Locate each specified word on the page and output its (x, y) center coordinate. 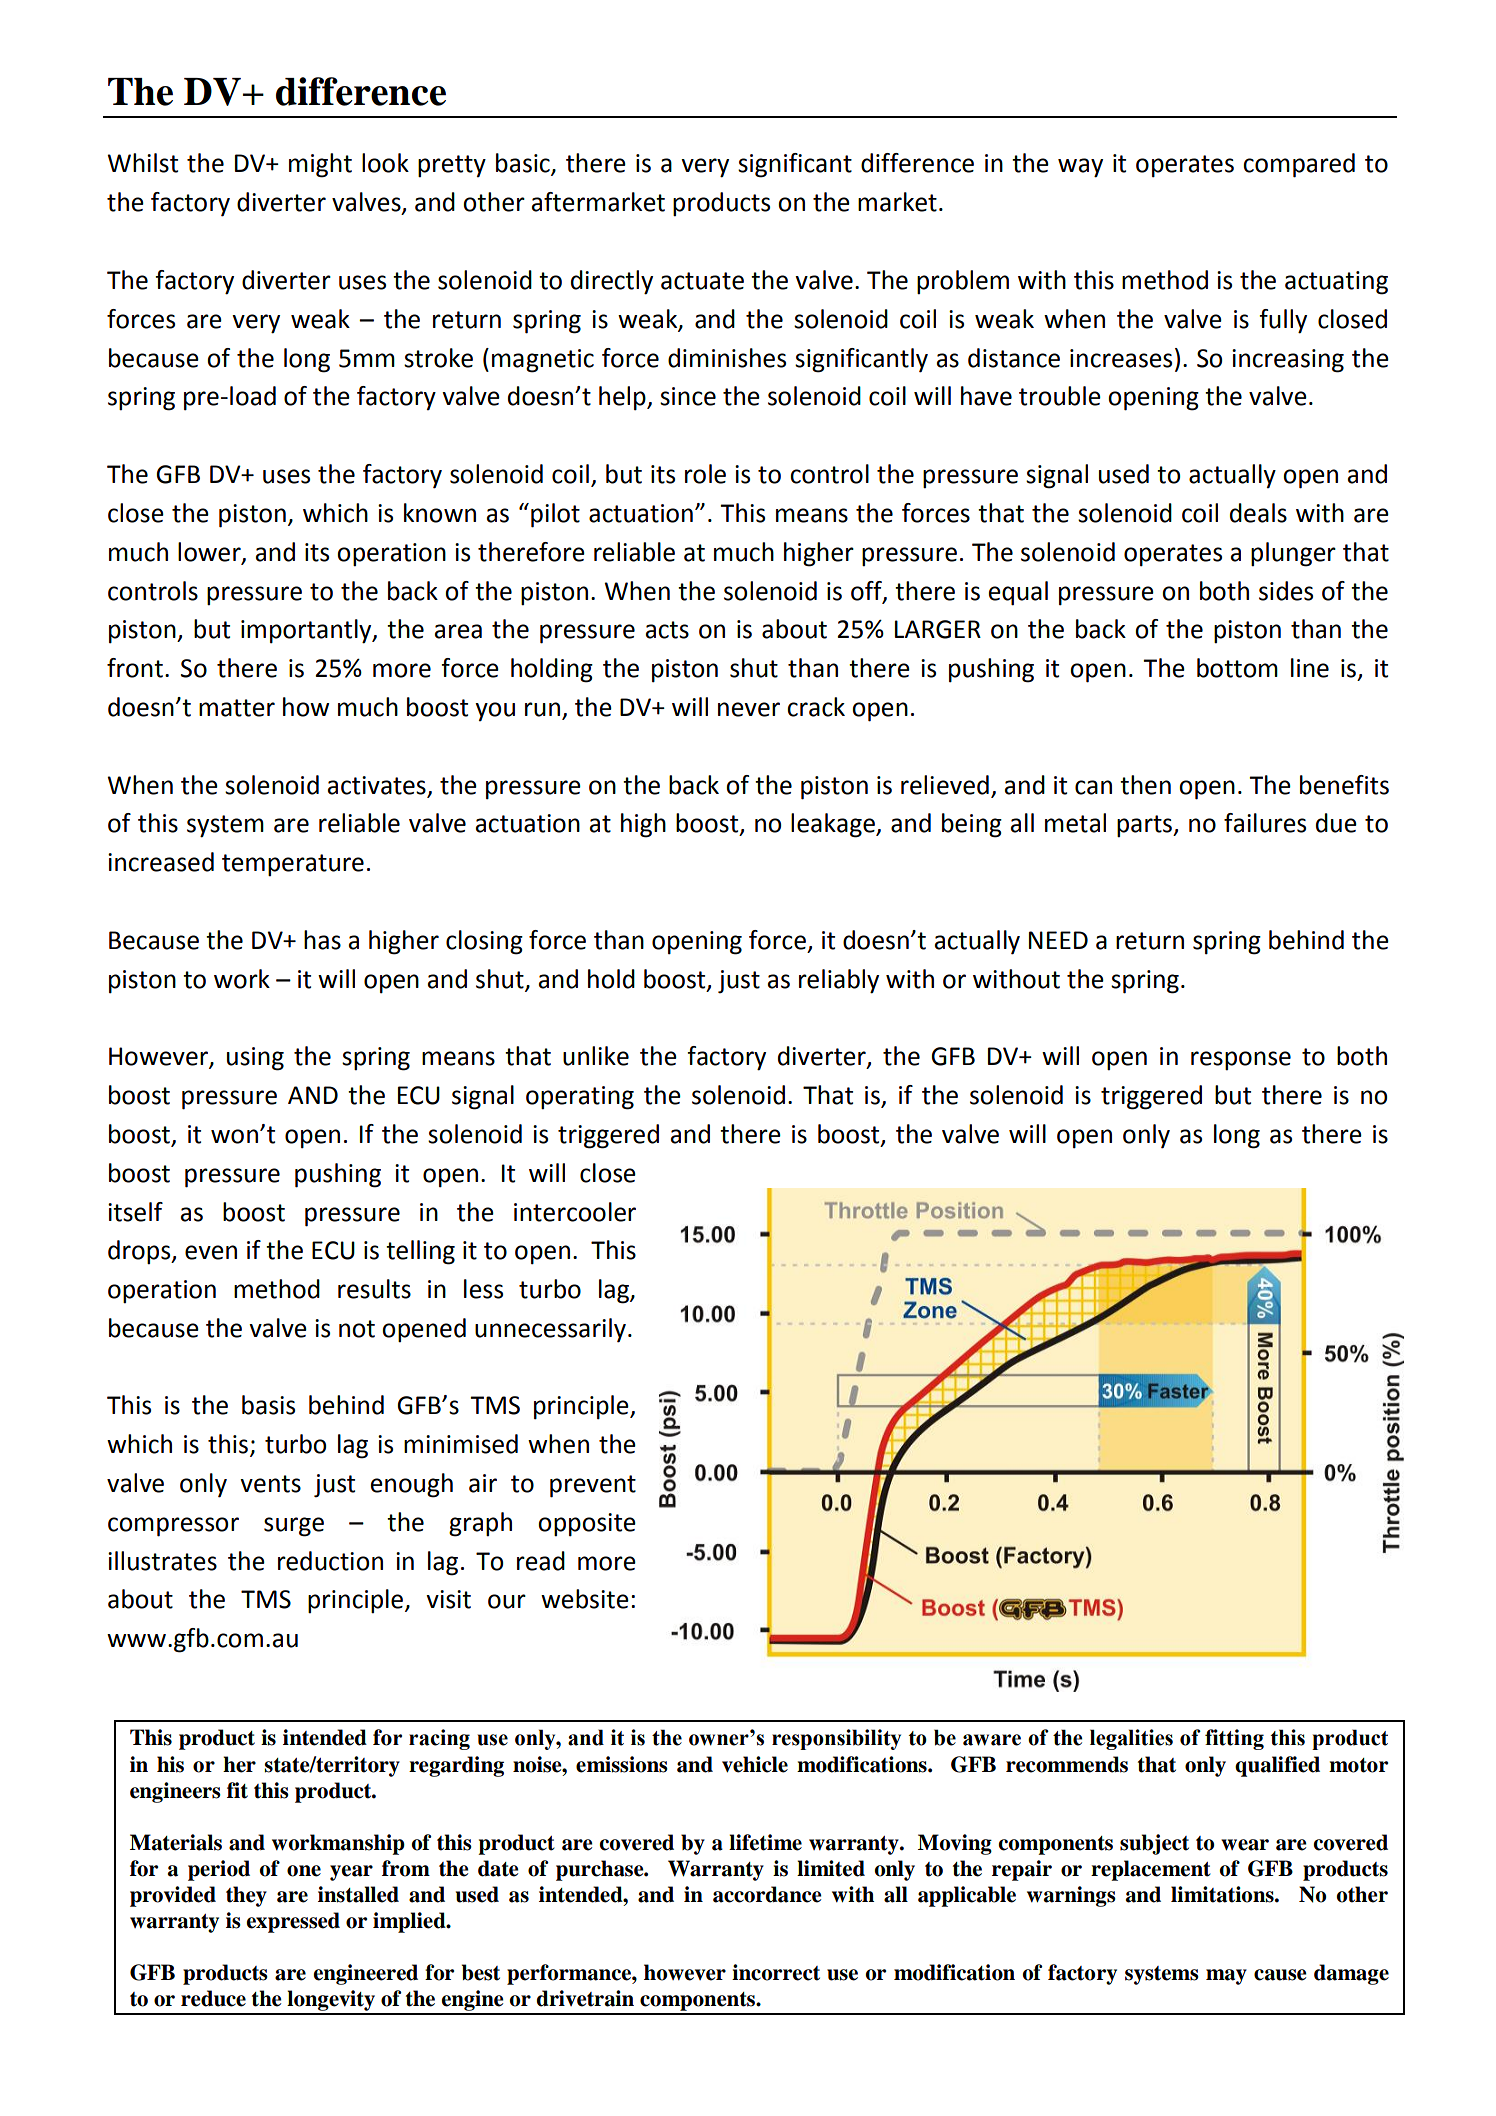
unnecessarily (550, 1330)
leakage (834, 825)
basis (268, 1405)
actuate (702, 281)
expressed (293, 1922)
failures (1265, 823)
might (320, 165)
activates (377, 785)
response (1241, 1060)
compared (1299, 165)
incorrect (776, 1972)
